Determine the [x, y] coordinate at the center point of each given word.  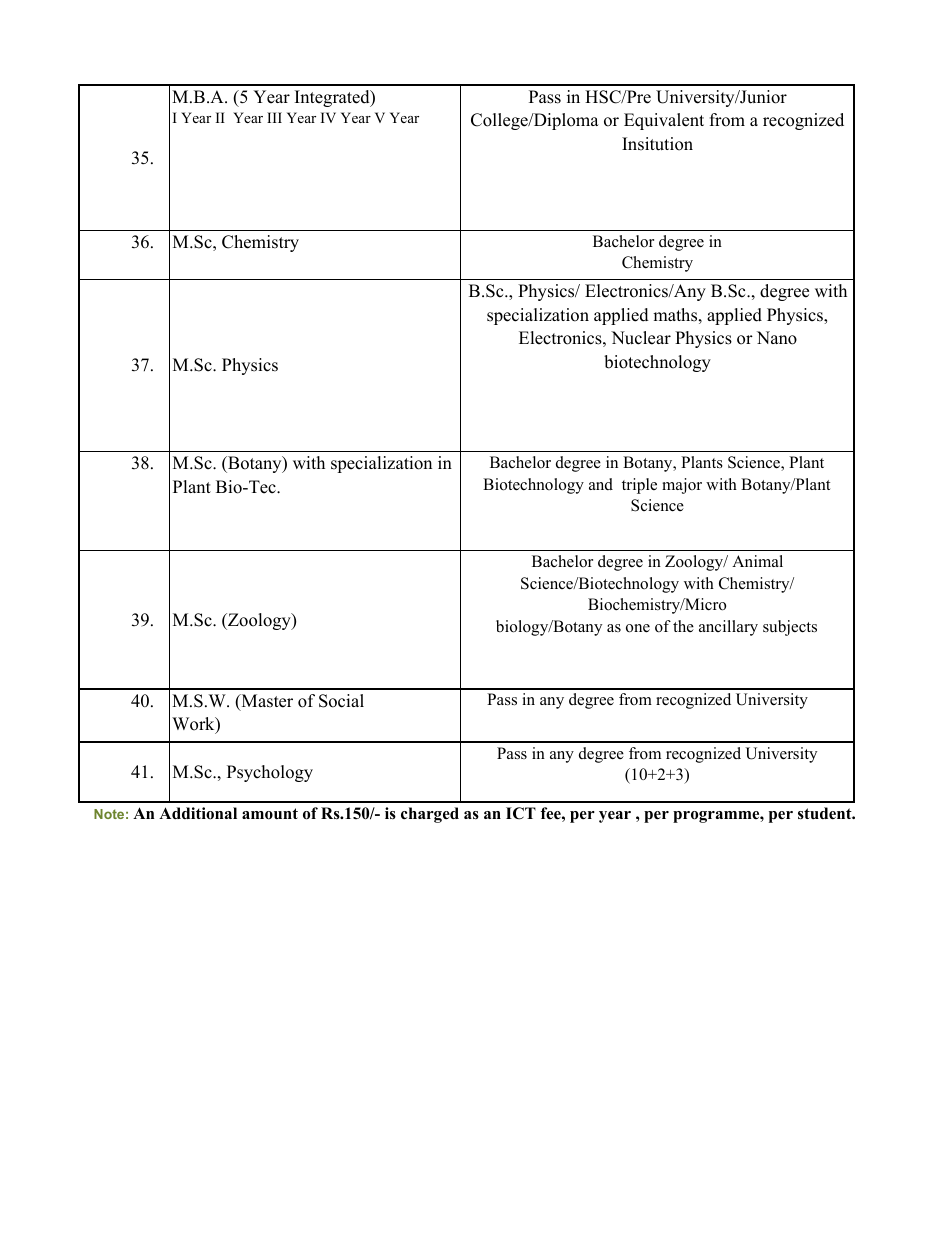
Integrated [333, 98]
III [274, 117]
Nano [777, 338]
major [682, 486]
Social [341, 701]
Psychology [270, 773]
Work [194, 725]
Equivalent [664, 121]
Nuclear [641, 338]
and [601, 484]
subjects [790, 628]
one [638, 628]
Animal [757, 561]
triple [639, 486]
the [683, 626]
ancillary [728, 628]
